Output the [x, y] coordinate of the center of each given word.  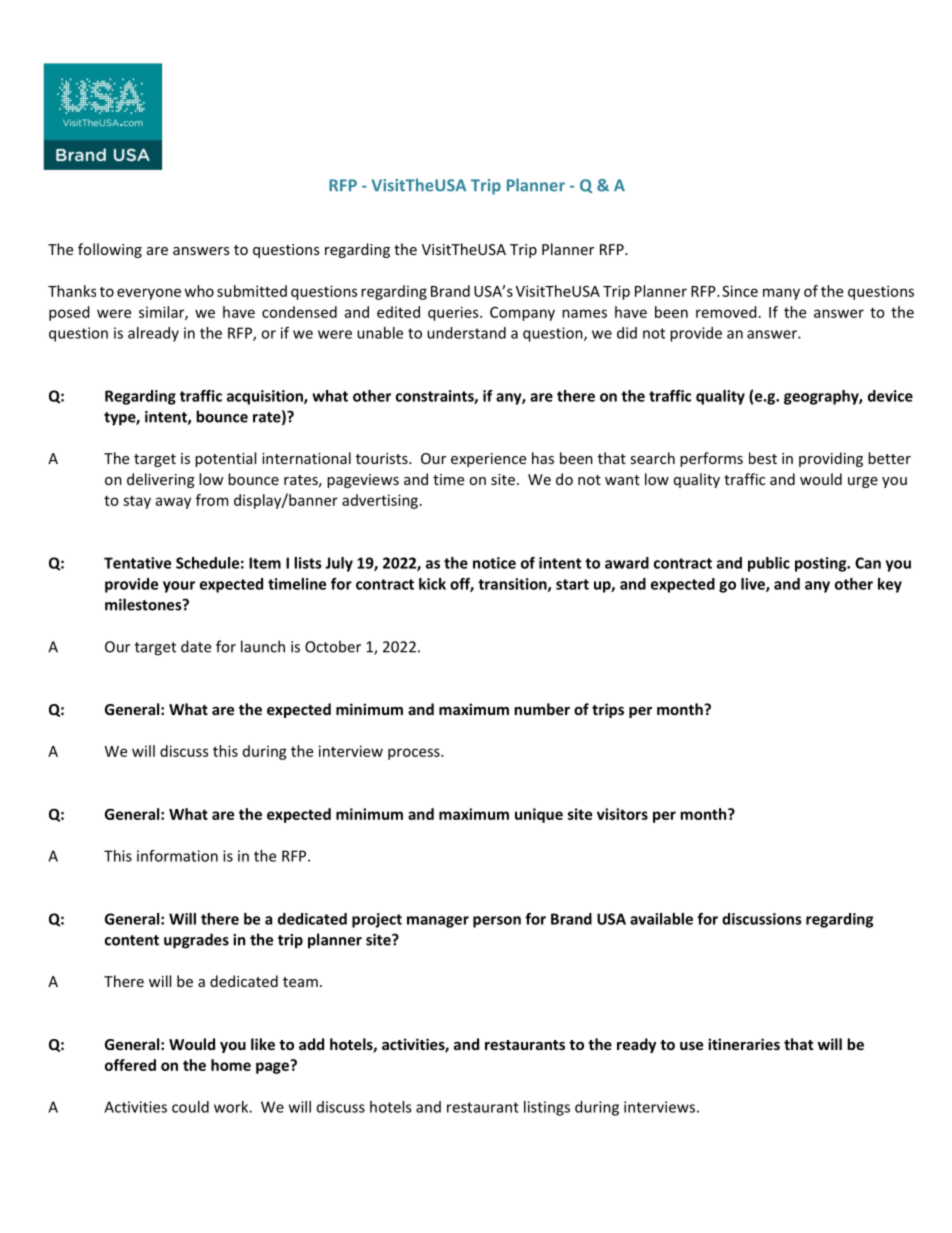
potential [225, 459]
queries [454, 313]
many [781, 294]
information [177, 856]
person [497, 922]
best [763, 458]
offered [130, 1065]
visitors [622, 814]
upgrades [196, 941]
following [110, 250]
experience [488, 460]
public [769, 564]
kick [432, 584]
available [661, 919]
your [179, 587]
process [415, 754]
